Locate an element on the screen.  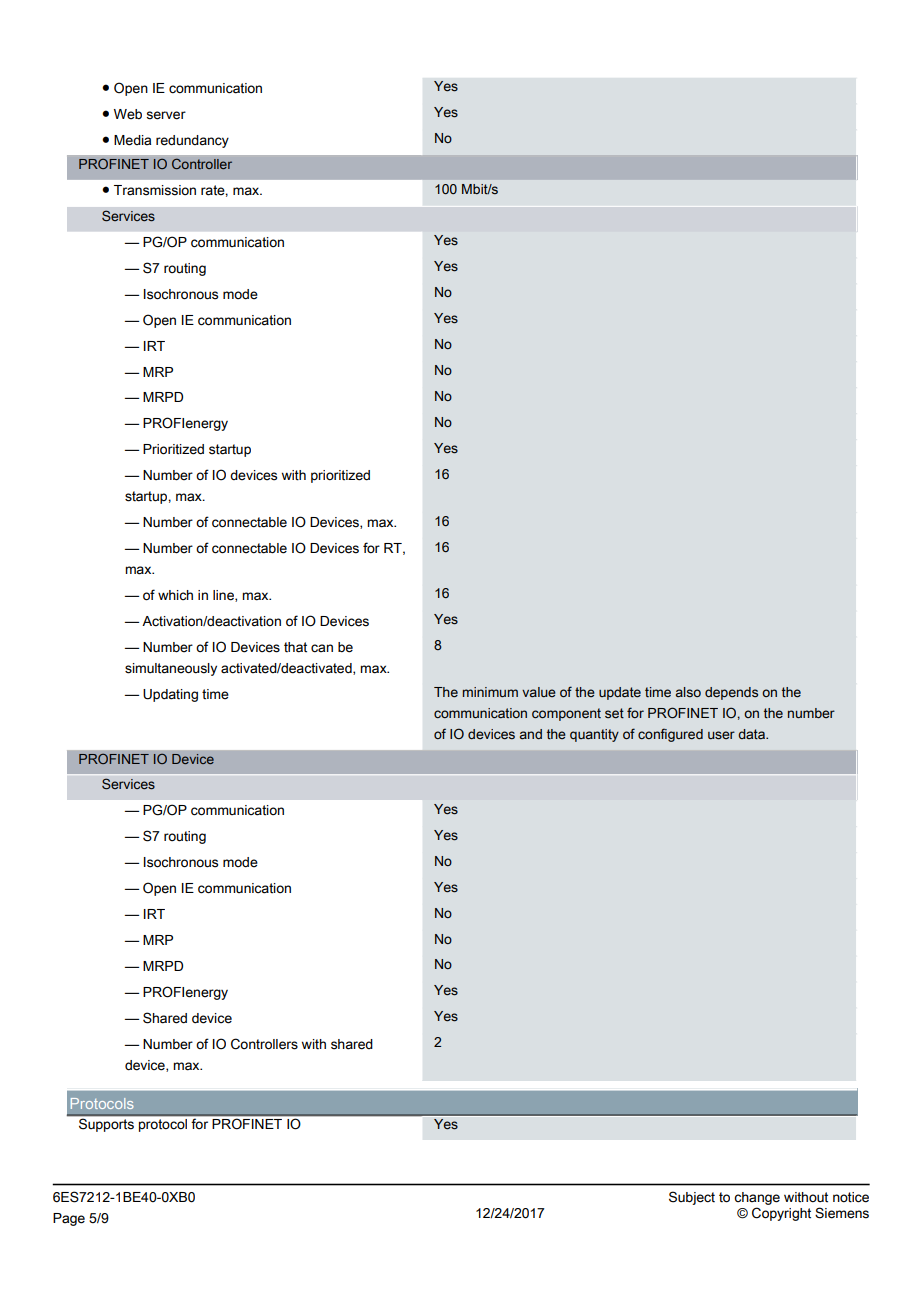
simultaneously is located at coordinates (171, 669).
